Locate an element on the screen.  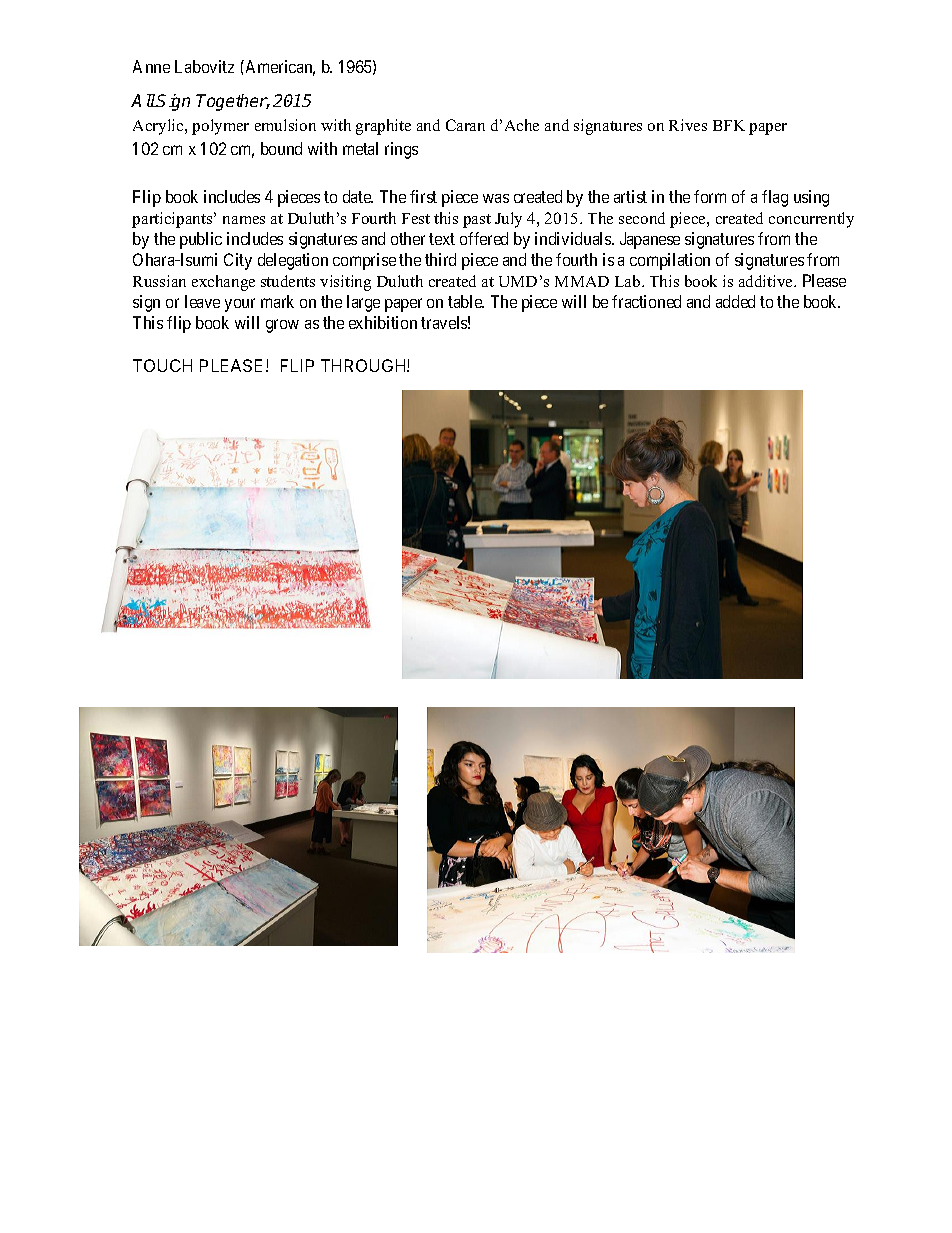
graphite is located at coordinates (383, 127).
